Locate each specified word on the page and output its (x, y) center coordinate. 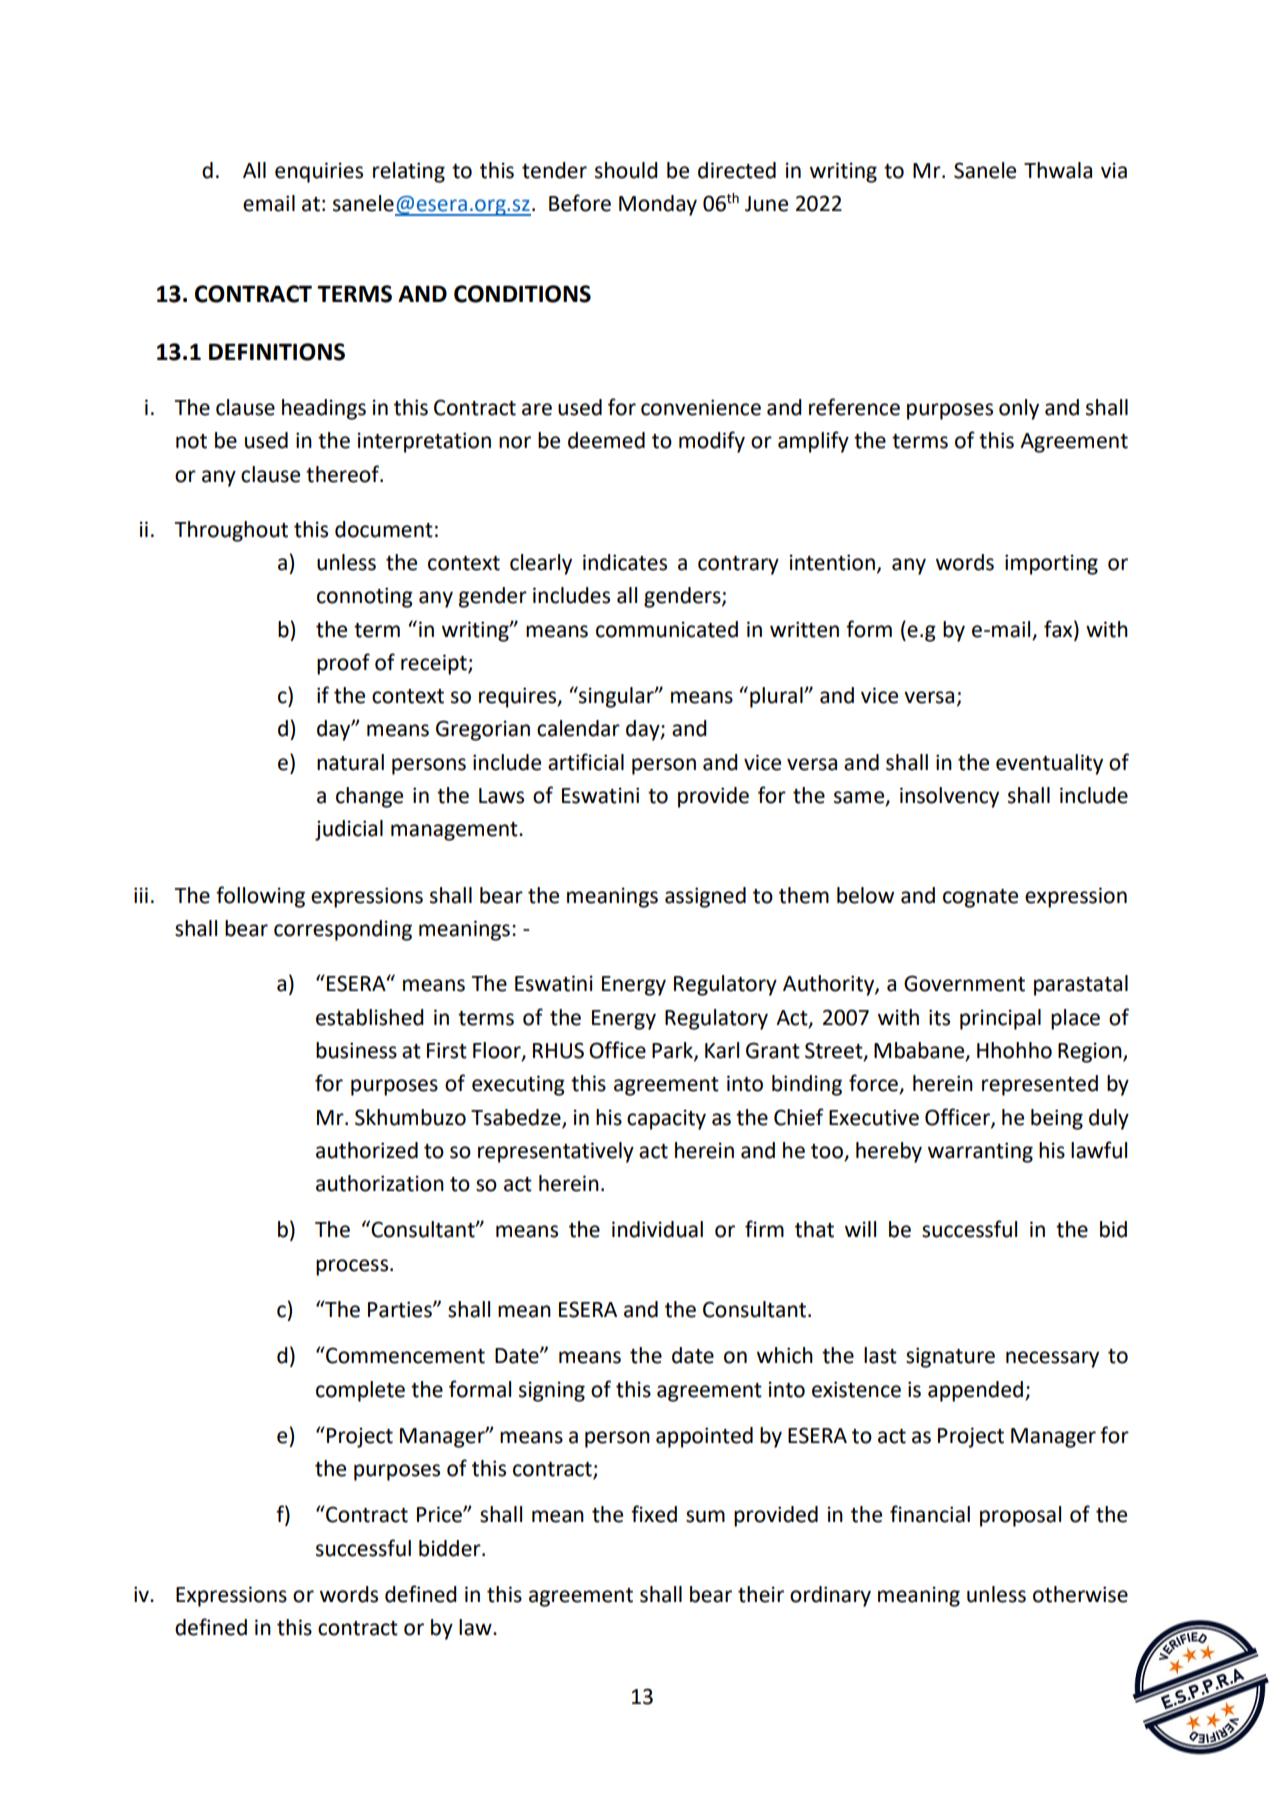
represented (1040, 1085)
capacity (666, 1119)
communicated (667, 629)
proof (343, 664)
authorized (367, 1150)
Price (440, 1514)
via (1114, 170)
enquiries (319, 172)
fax (1059, 629)
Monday (658, 205)
